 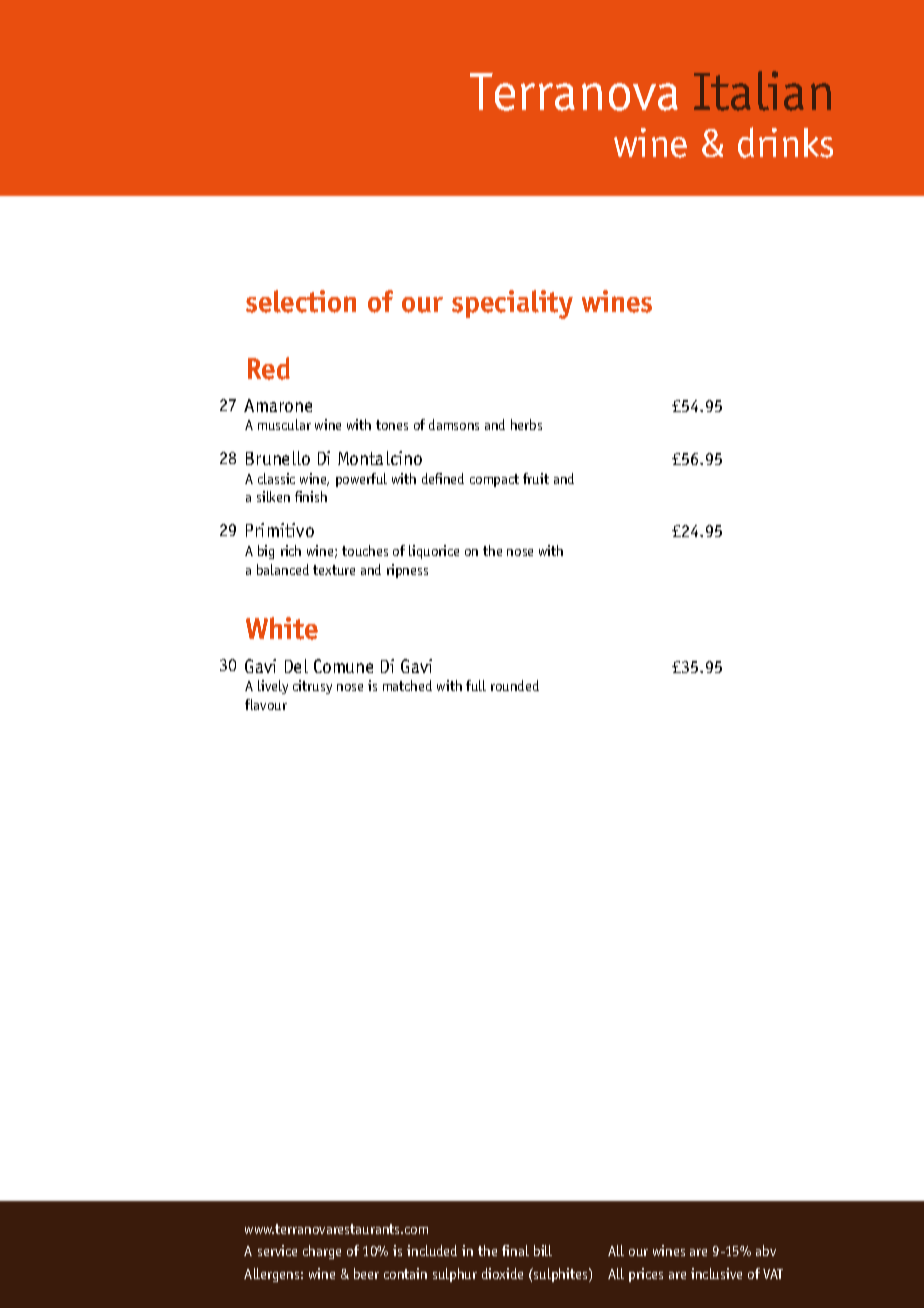 What do you see at coordinates (266, 704) in the image?
I see `flavour` at bounding box center [266, 704].
